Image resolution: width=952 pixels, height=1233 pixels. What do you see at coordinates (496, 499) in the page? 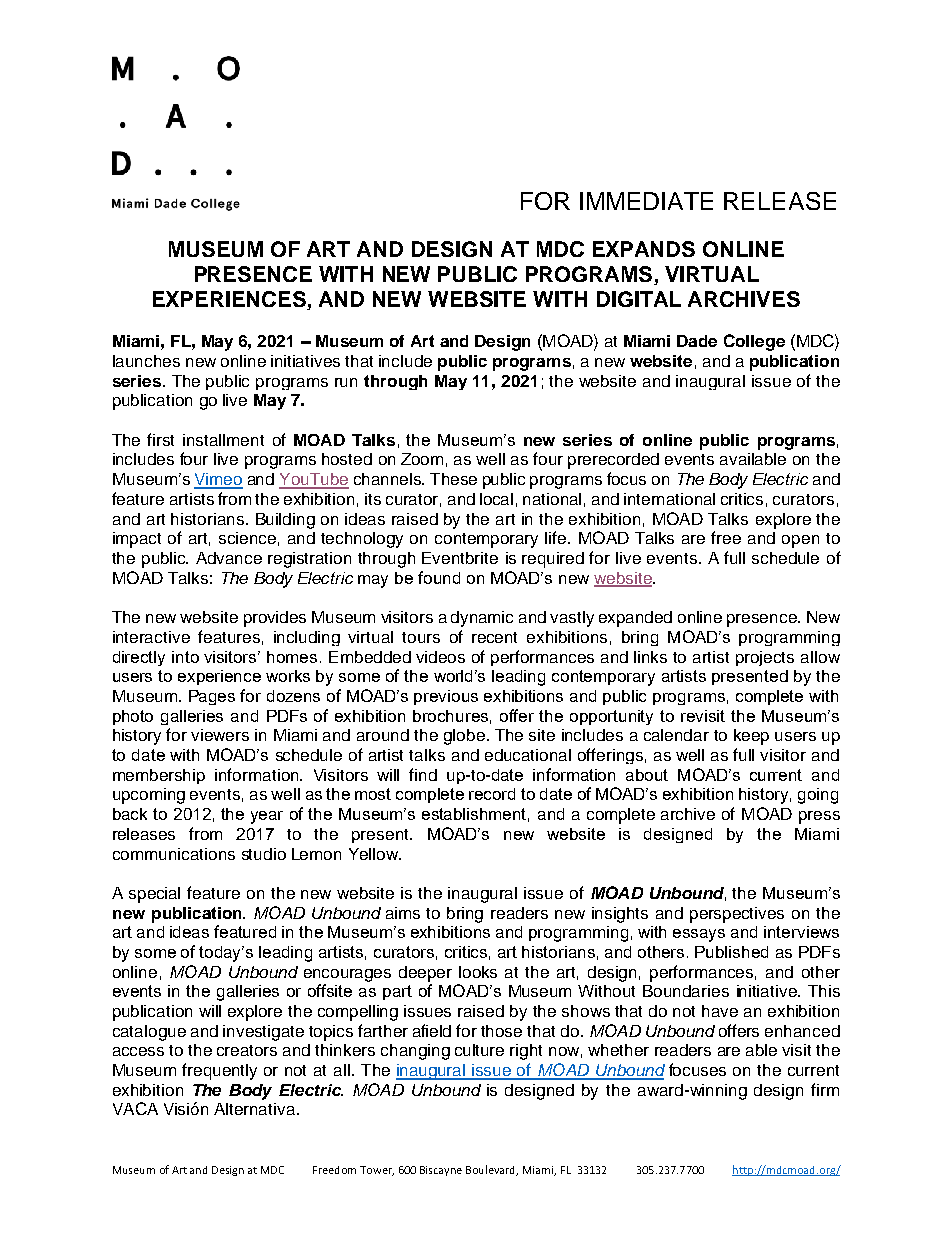
I see `local` at bounding box center [496, 499].
